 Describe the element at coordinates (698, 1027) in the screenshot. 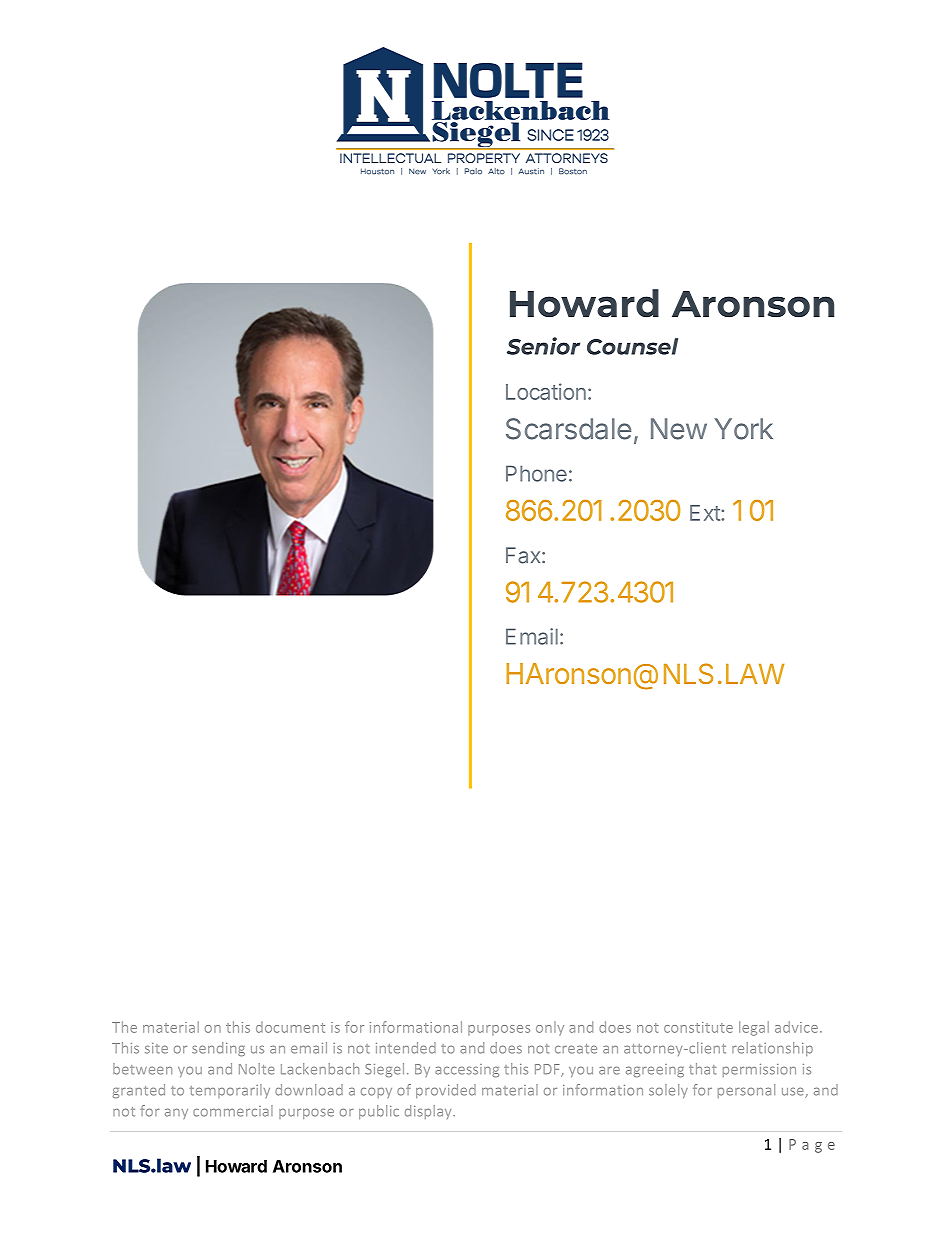

I see `constitute` at that location.
